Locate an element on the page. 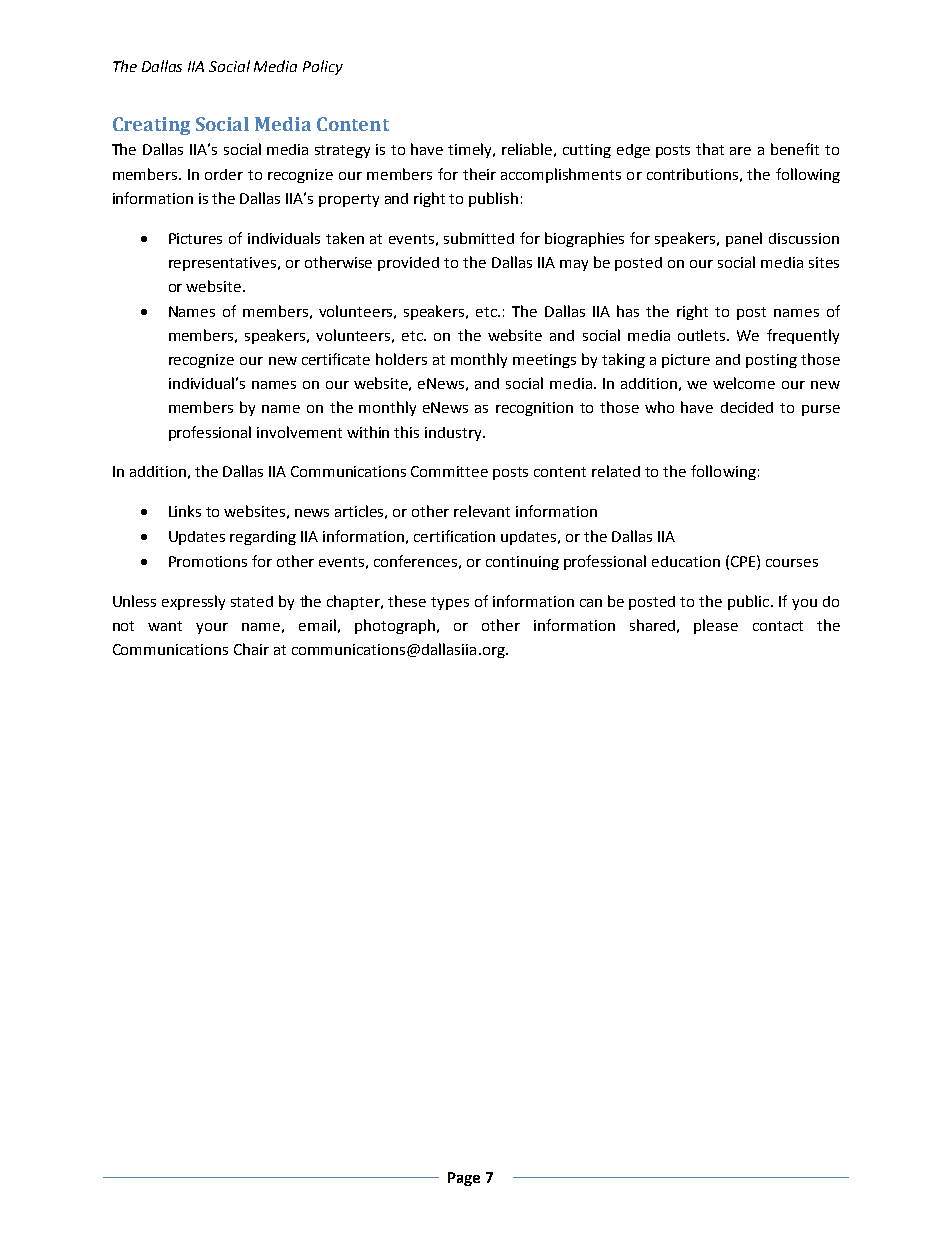 The image size is (952, 1233). decided is located at coordinates (747, 407).
